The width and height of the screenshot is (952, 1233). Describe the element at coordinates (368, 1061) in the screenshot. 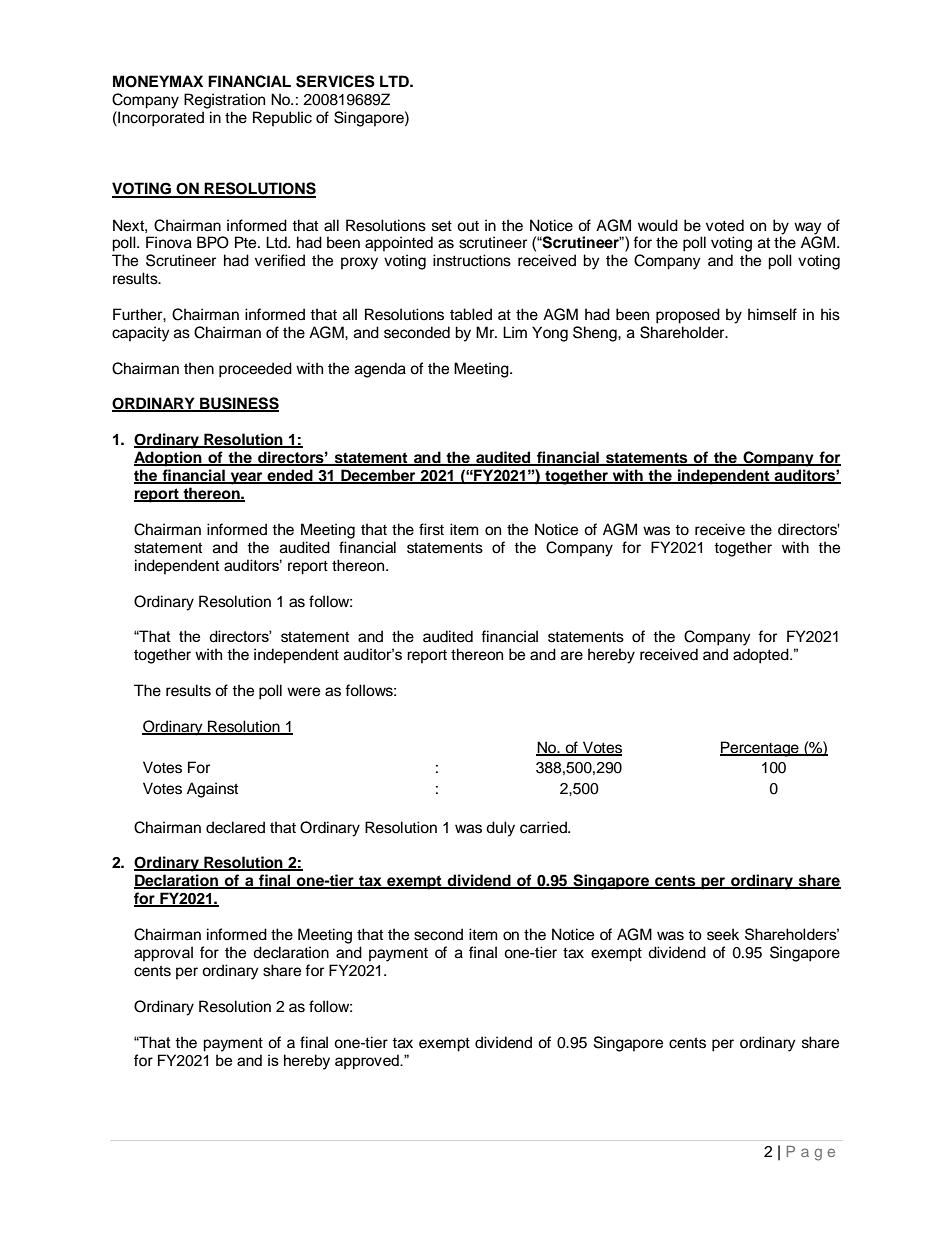

I see `approved` at that location.
